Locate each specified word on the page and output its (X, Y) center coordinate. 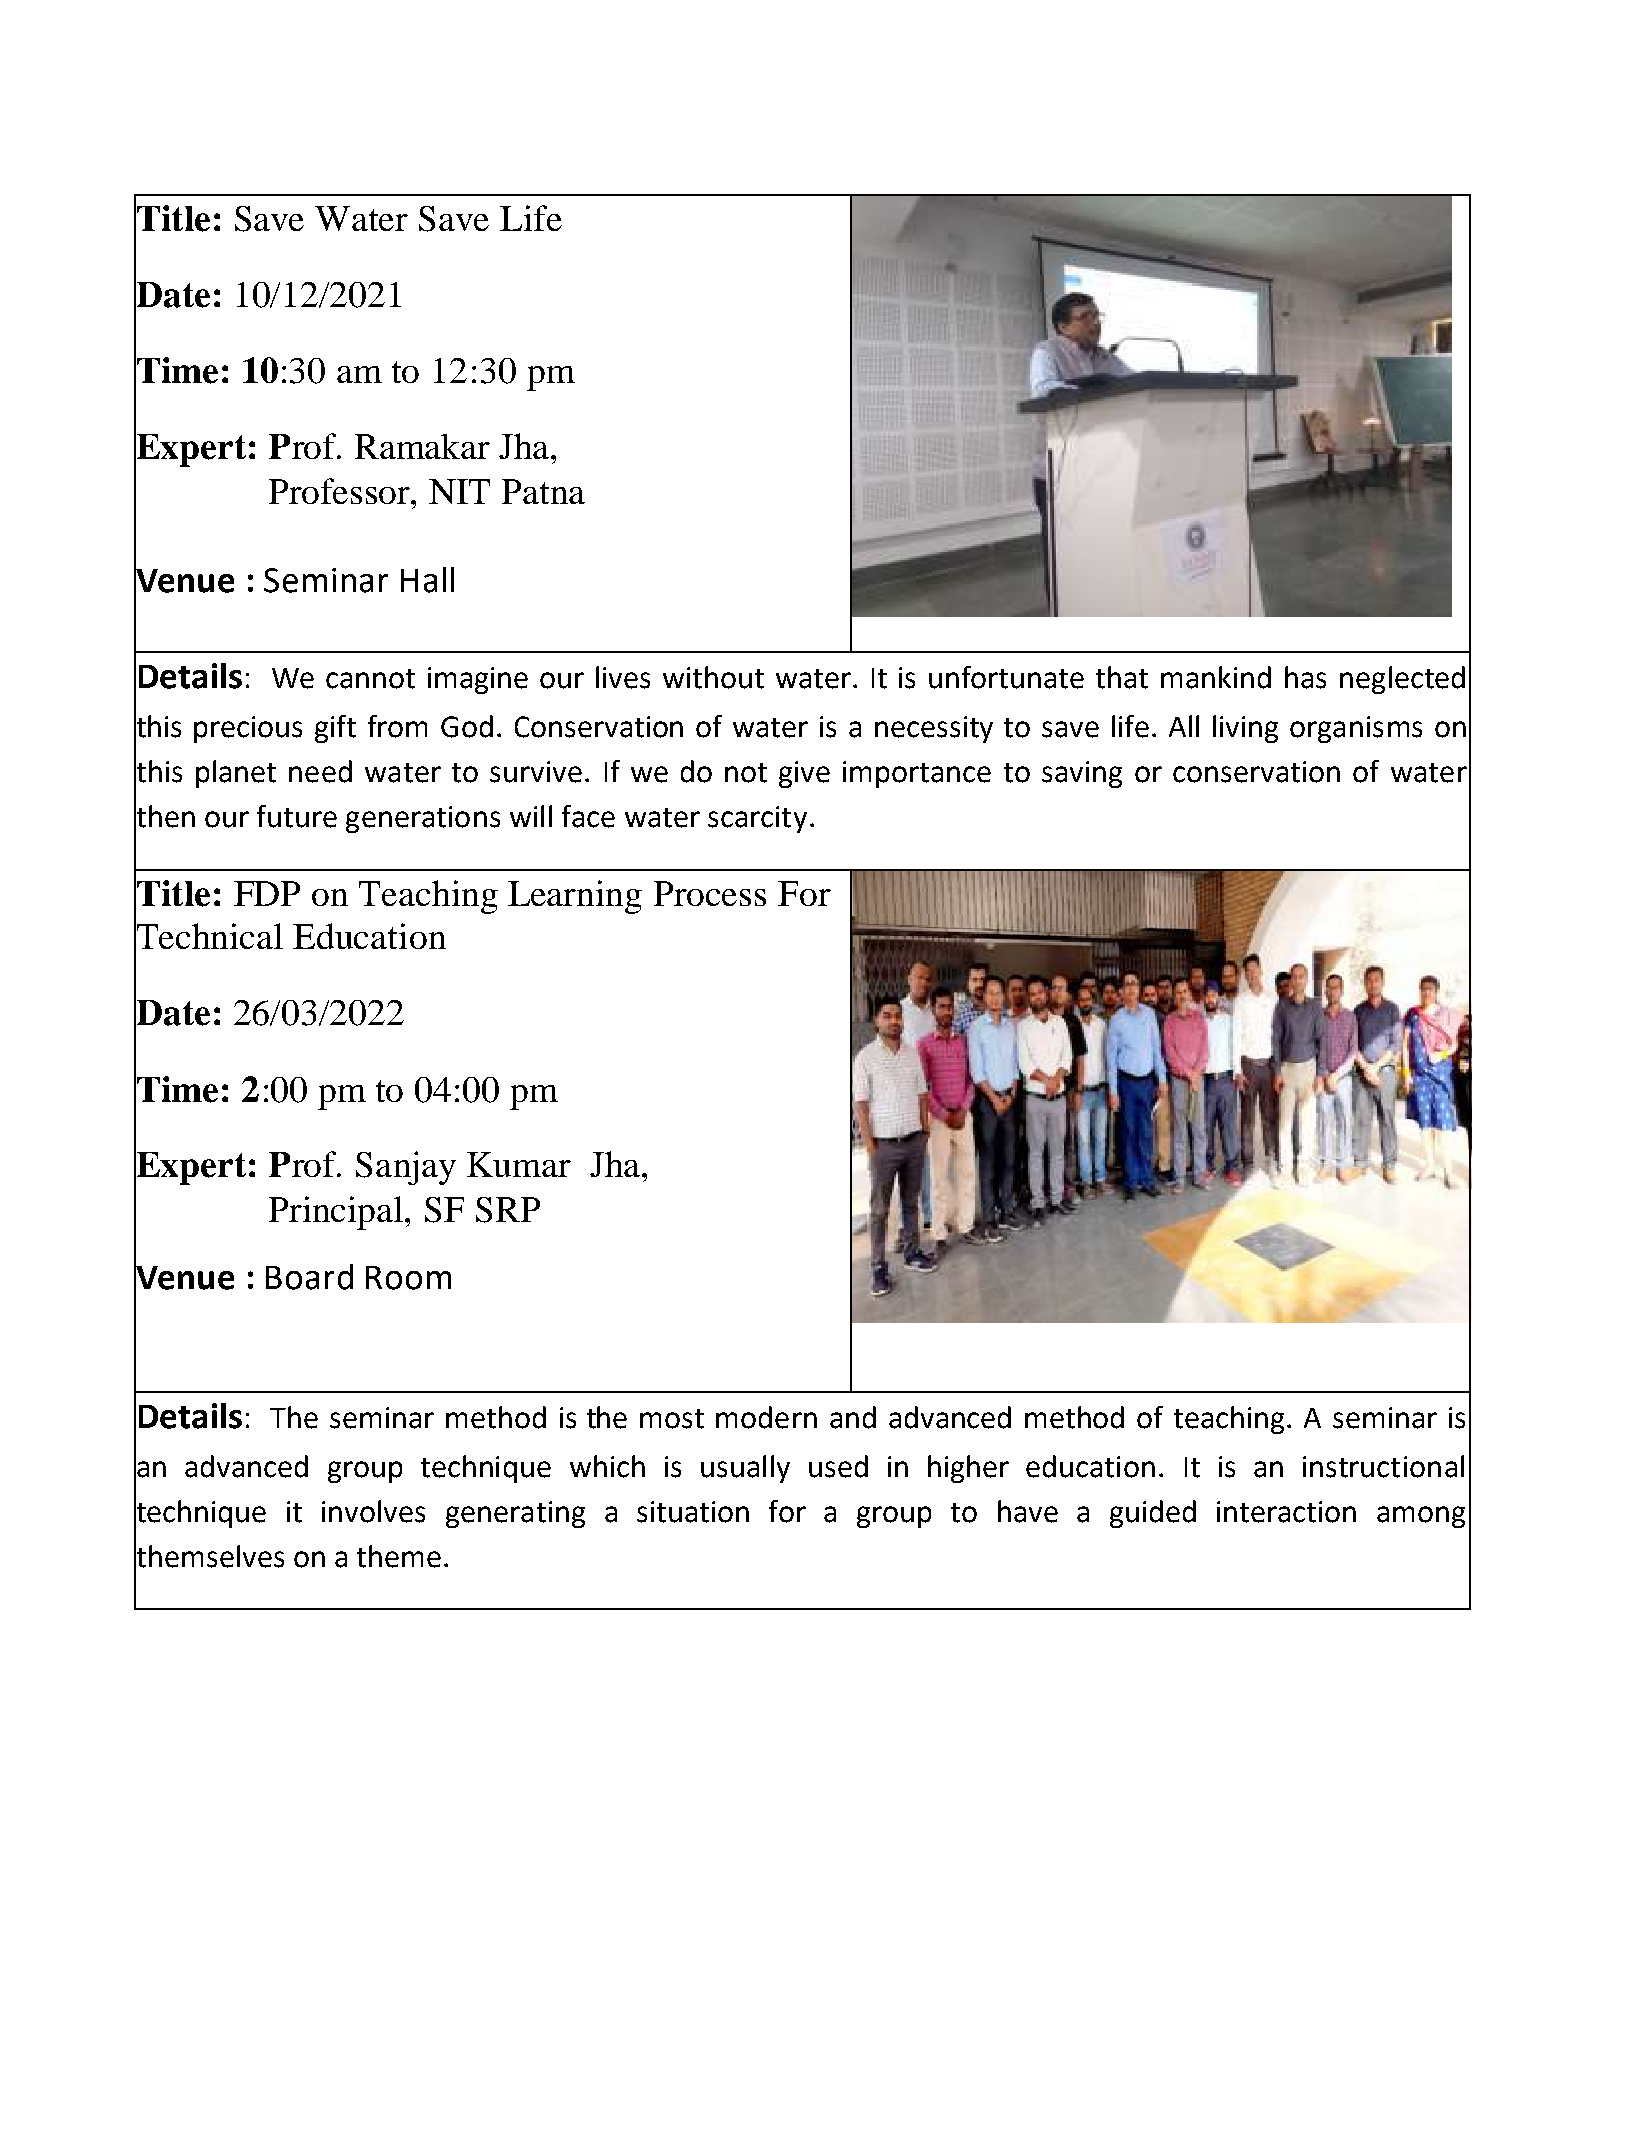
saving (1082, 774)
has (1305, 677)
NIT (459, 491)
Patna (543, 491)
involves (373, 1511)
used (838, 1466)
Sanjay (406, 1168)
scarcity (757, 819)
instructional (1383, 1466)
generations (423, 819)
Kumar (519, 1164)
